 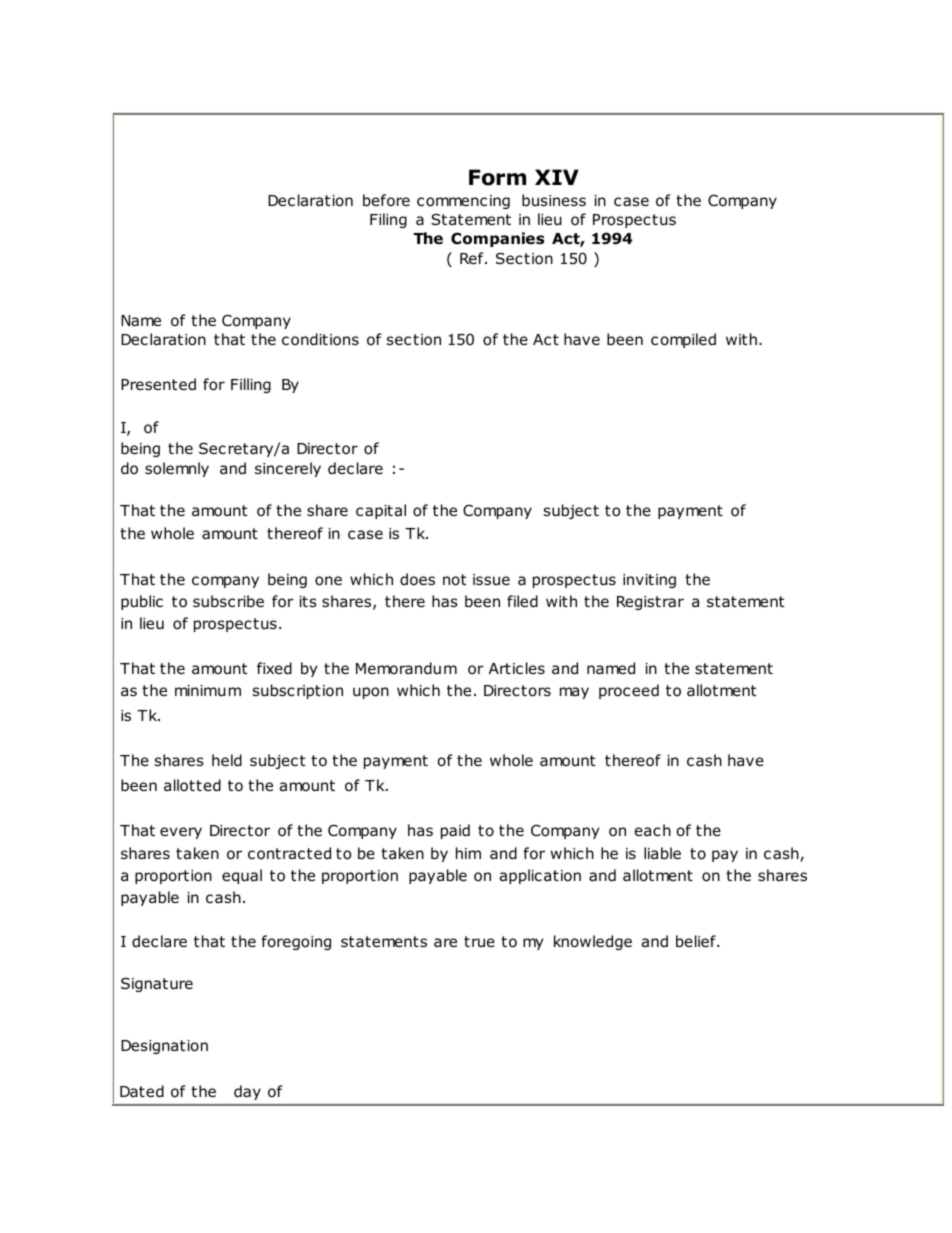 What do you see at coordinates (192, 785) in the document?
I see `allotted` at bounding box center [192, 785].
